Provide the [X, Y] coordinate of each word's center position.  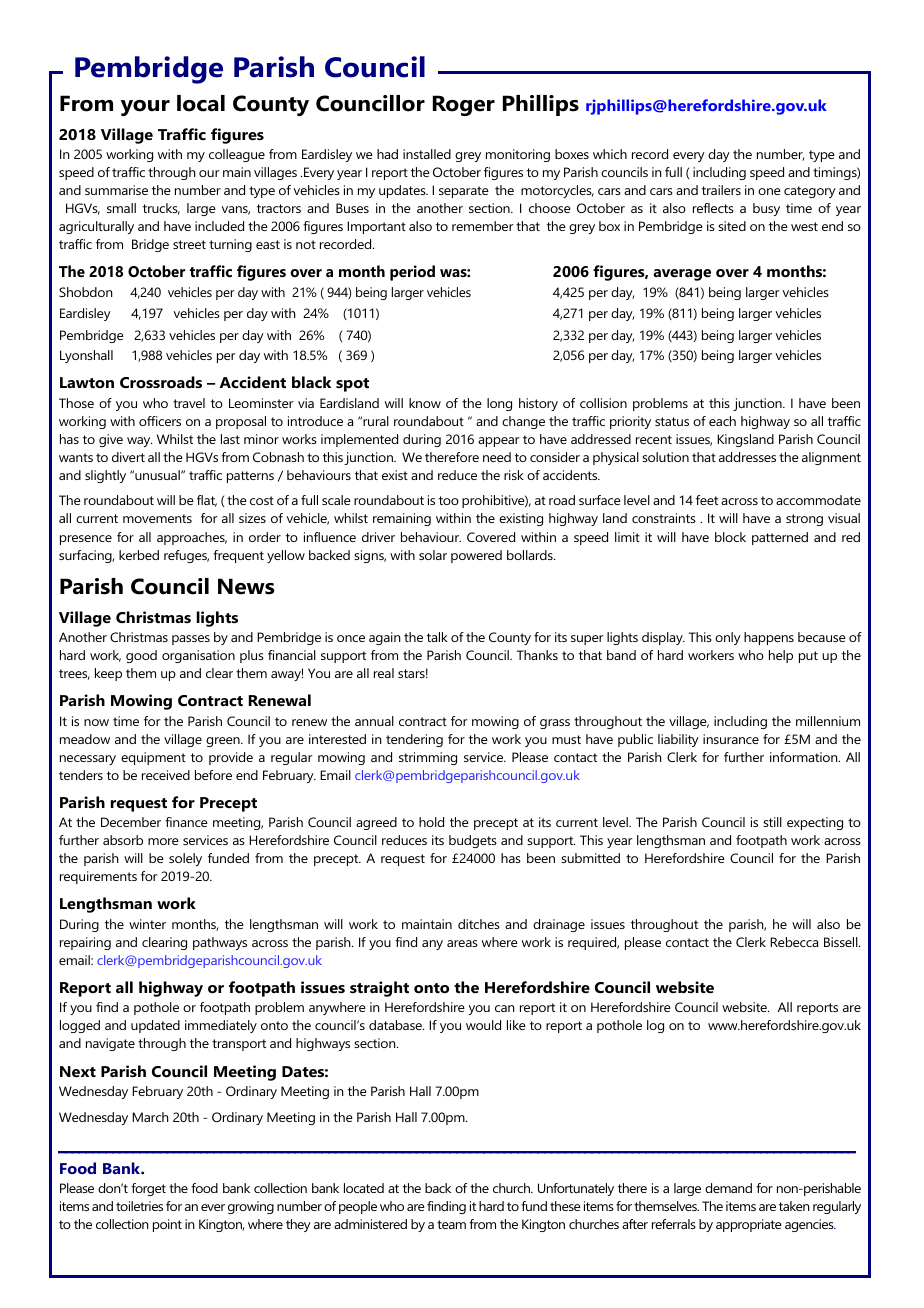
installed [427, 154]
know [425, 403]
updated [155, 1026]
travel [189, 403]
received [166, 775]
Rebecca [794, 942]
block [730, 537]
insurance [731, 739]
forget [148, 1189]
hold [431, 822]
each [722, 421]
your [145, 108]
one [769, 191]
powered [476, 556]
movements [157, 518]
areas [462, 943]
